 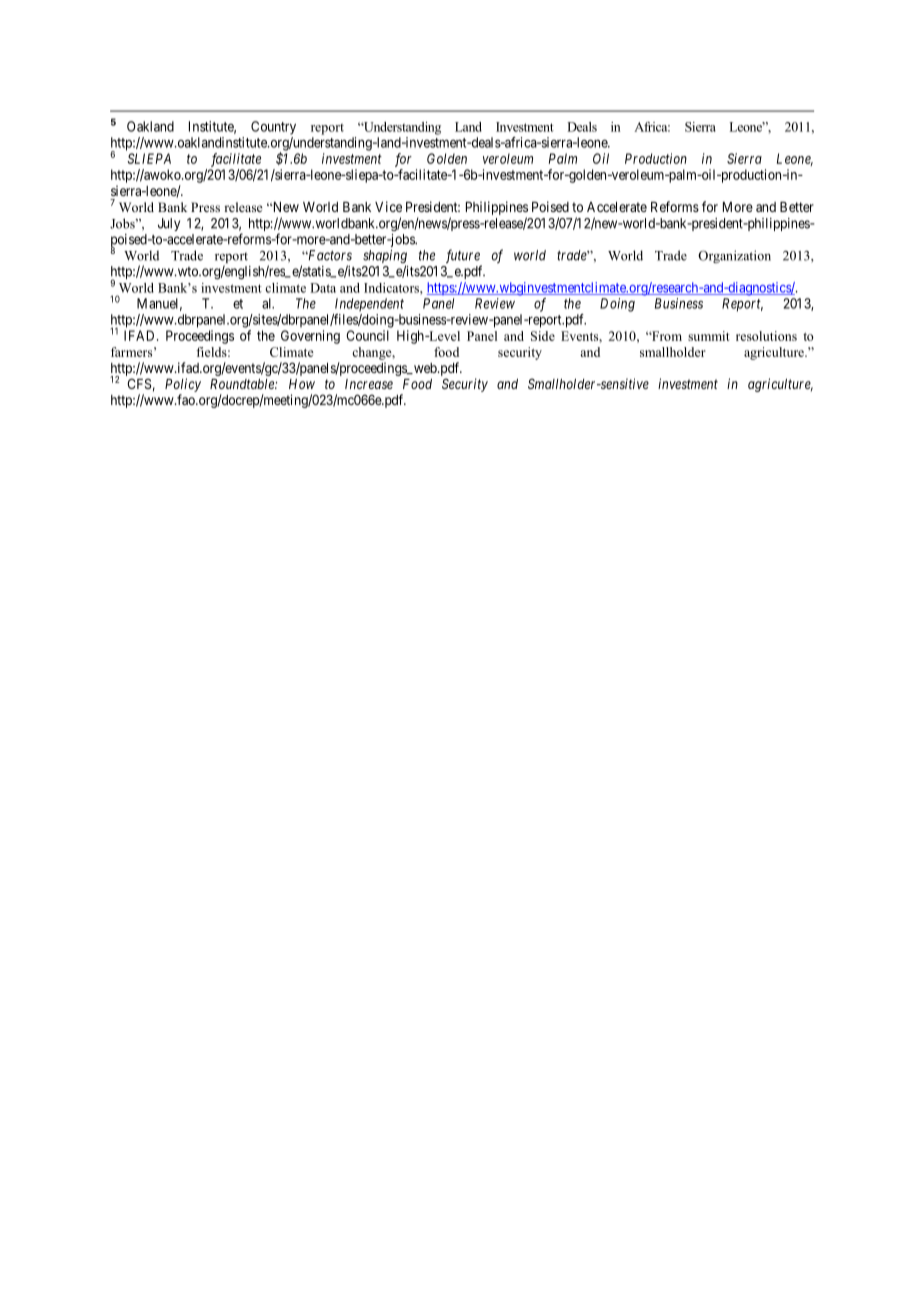 I want to click on Independent, so click(x=369, y=304).
